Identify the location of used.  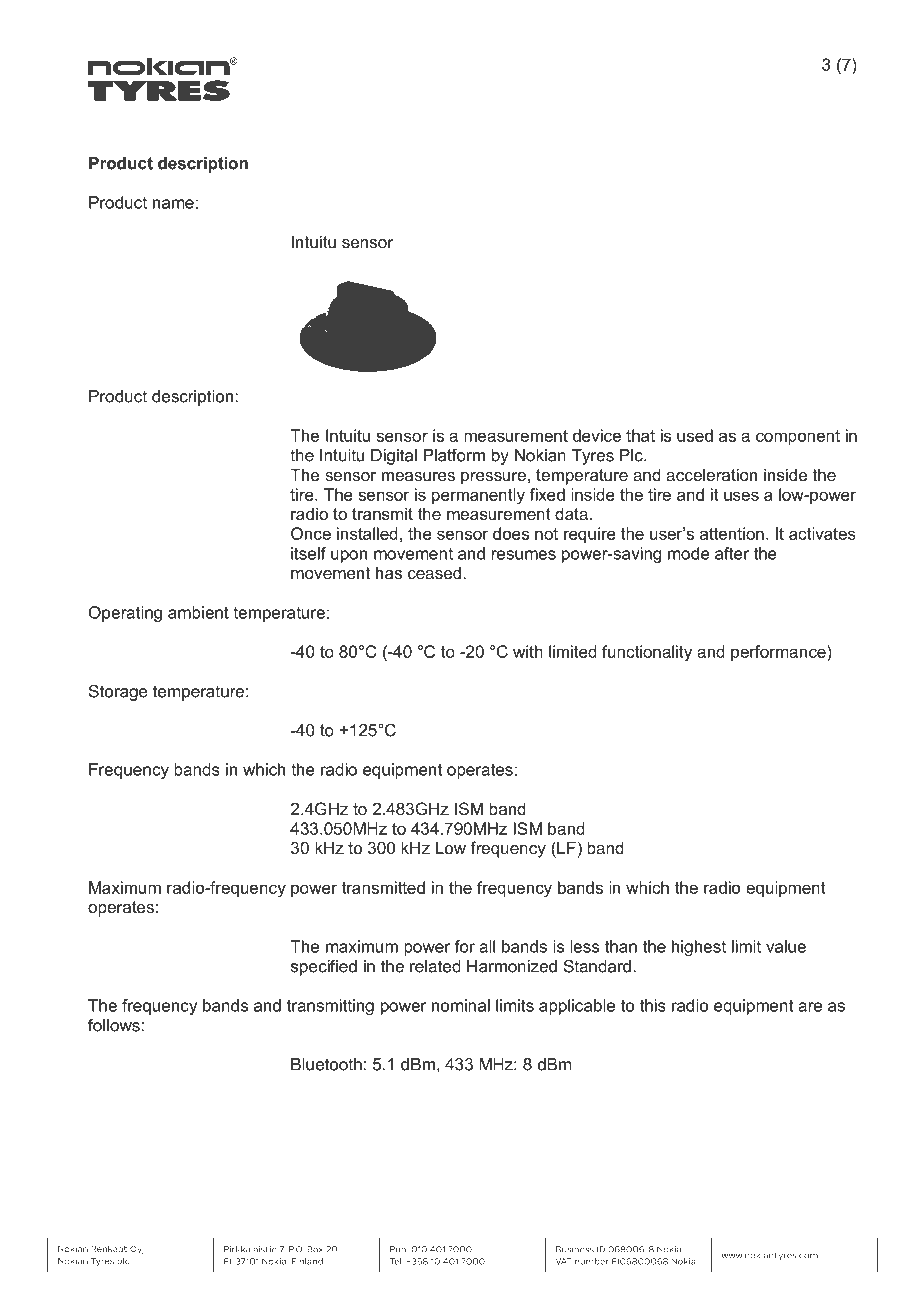
(695, 435).
